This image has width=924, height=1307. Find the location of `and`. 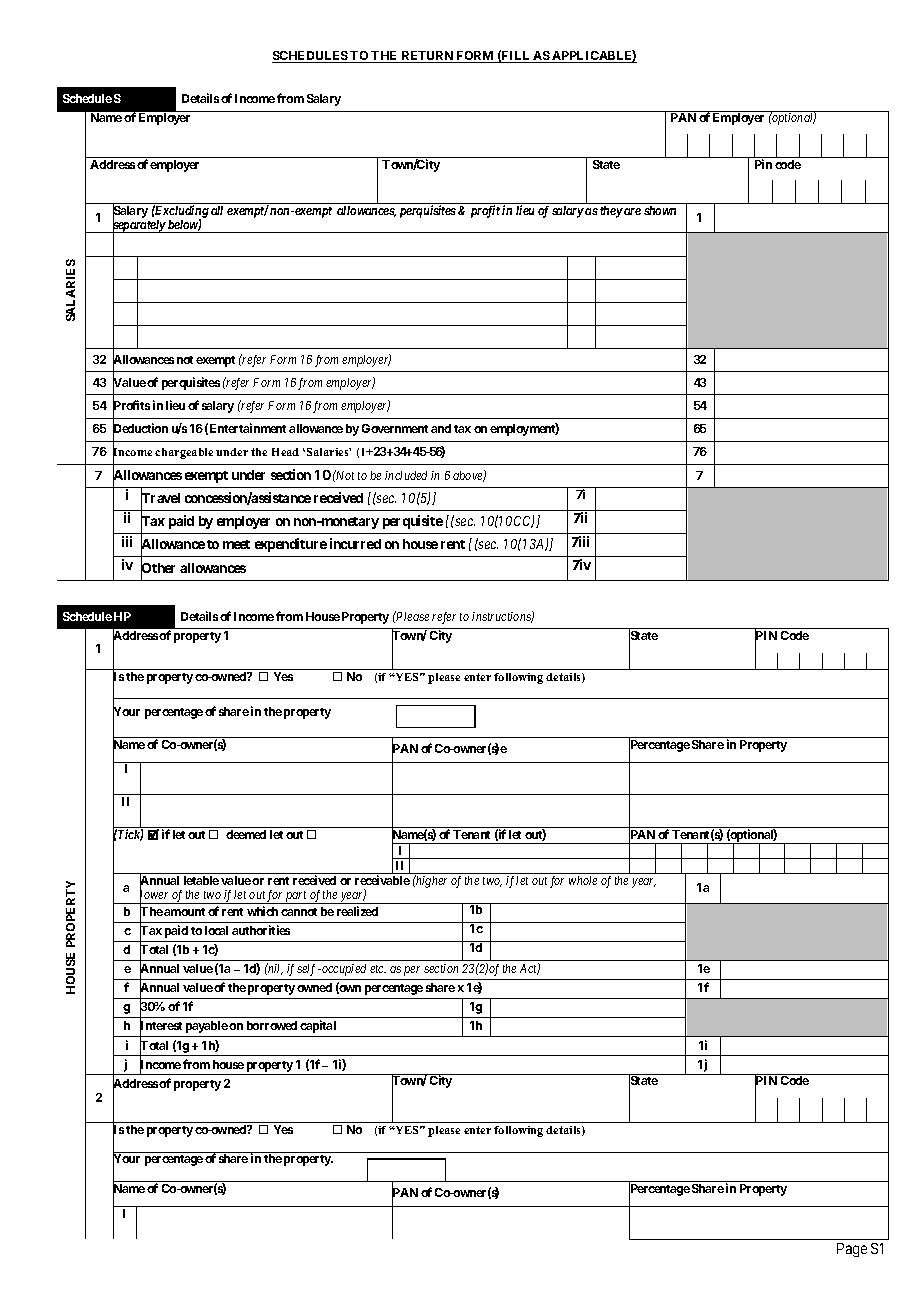

and is located at coordinates (441, 428).
